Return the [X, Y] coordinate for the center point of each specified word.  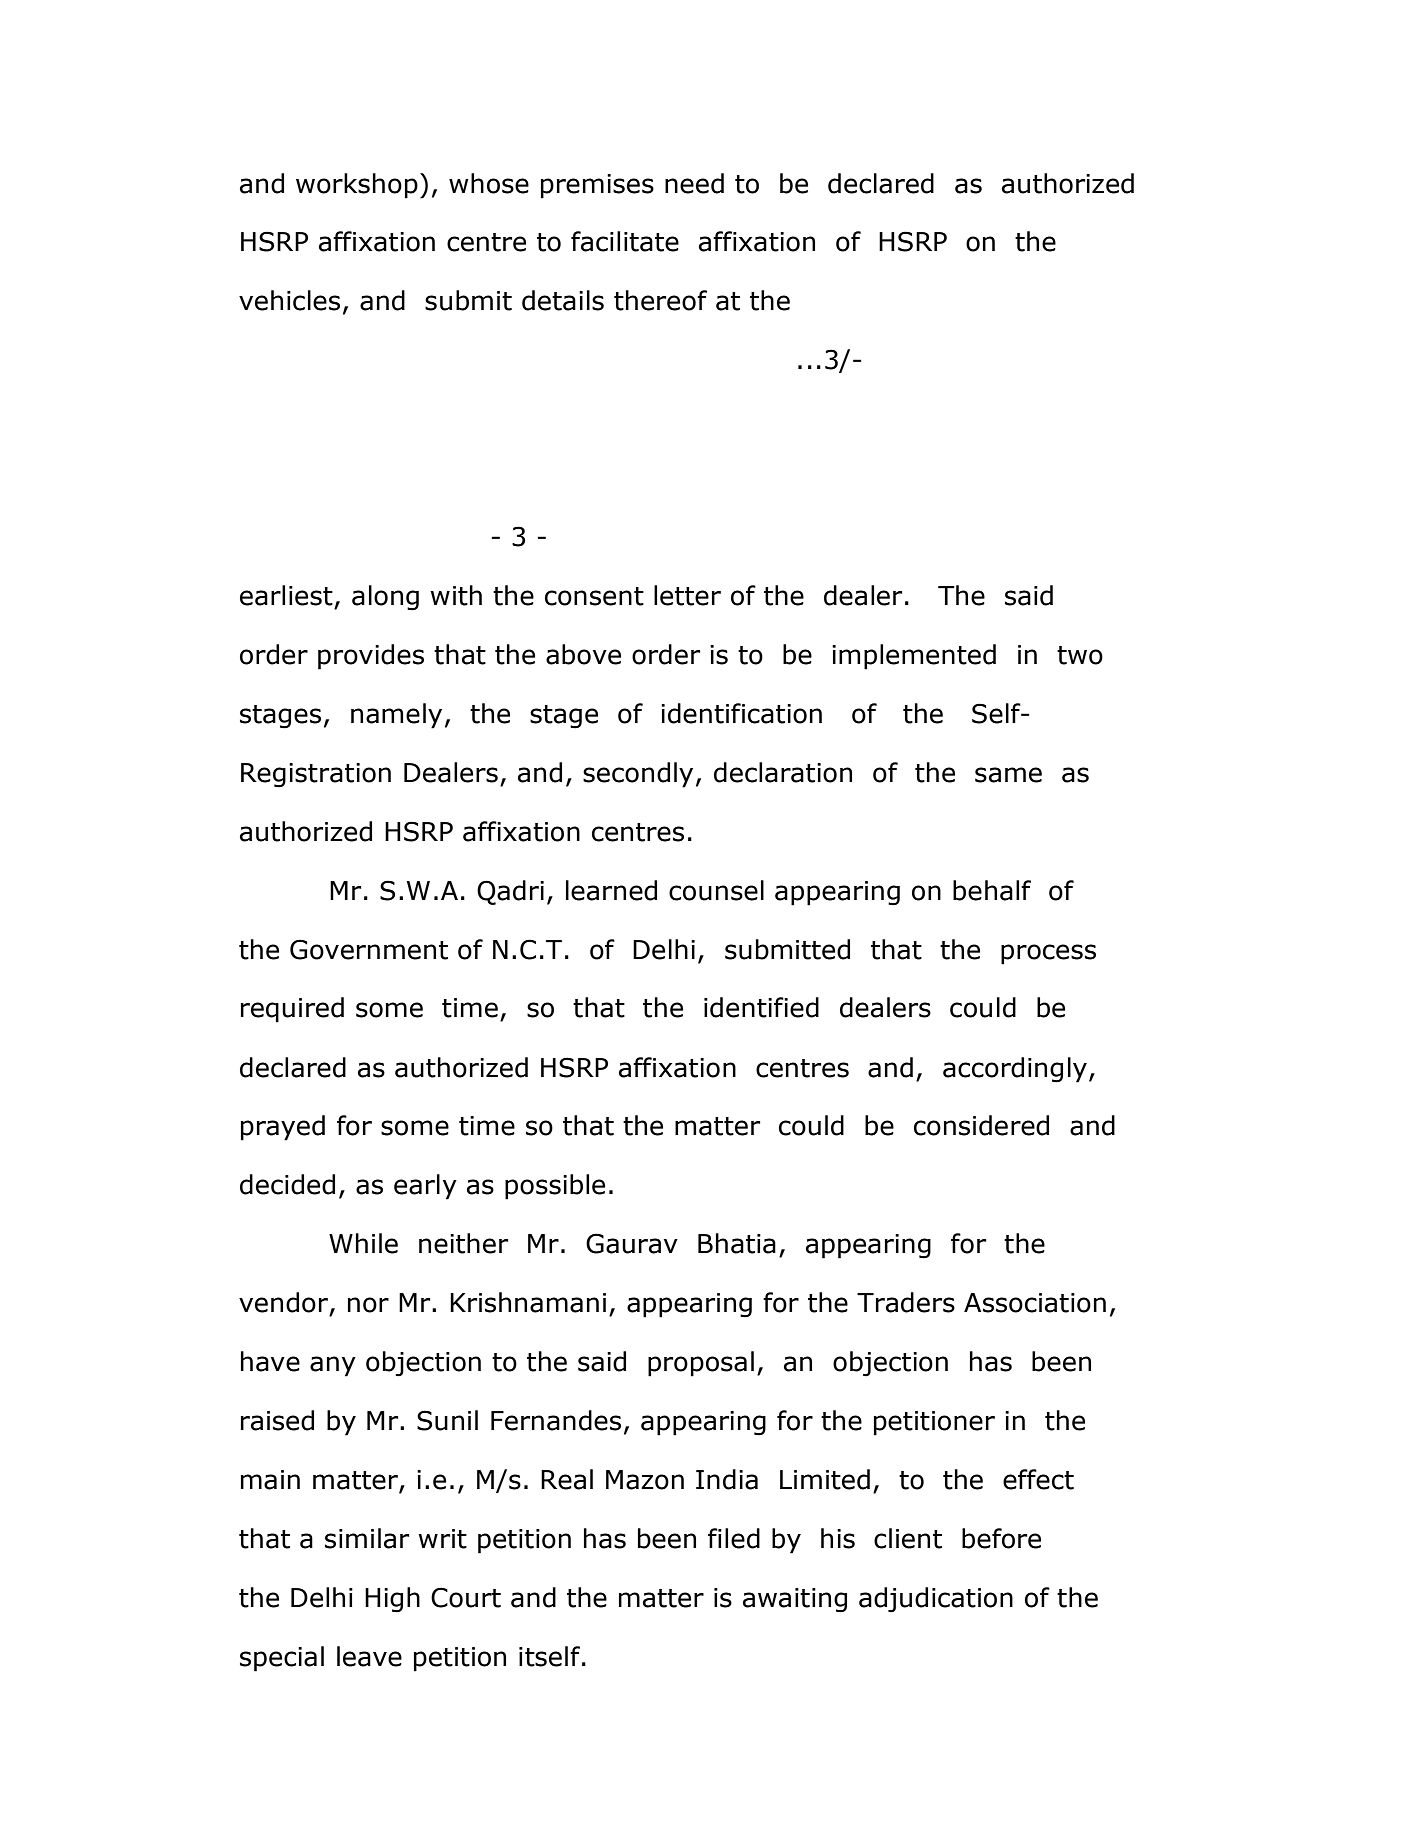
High [392, 1600]
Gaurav [632, 1243]
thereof [660, 300]
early [425, 1187]
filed [734, 1538]
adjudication [936, 1600]
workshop [357, 186]
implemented [914, 657]
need [694, 183]
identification [741, 713]
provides [371, 657]
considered [981, 1125]
